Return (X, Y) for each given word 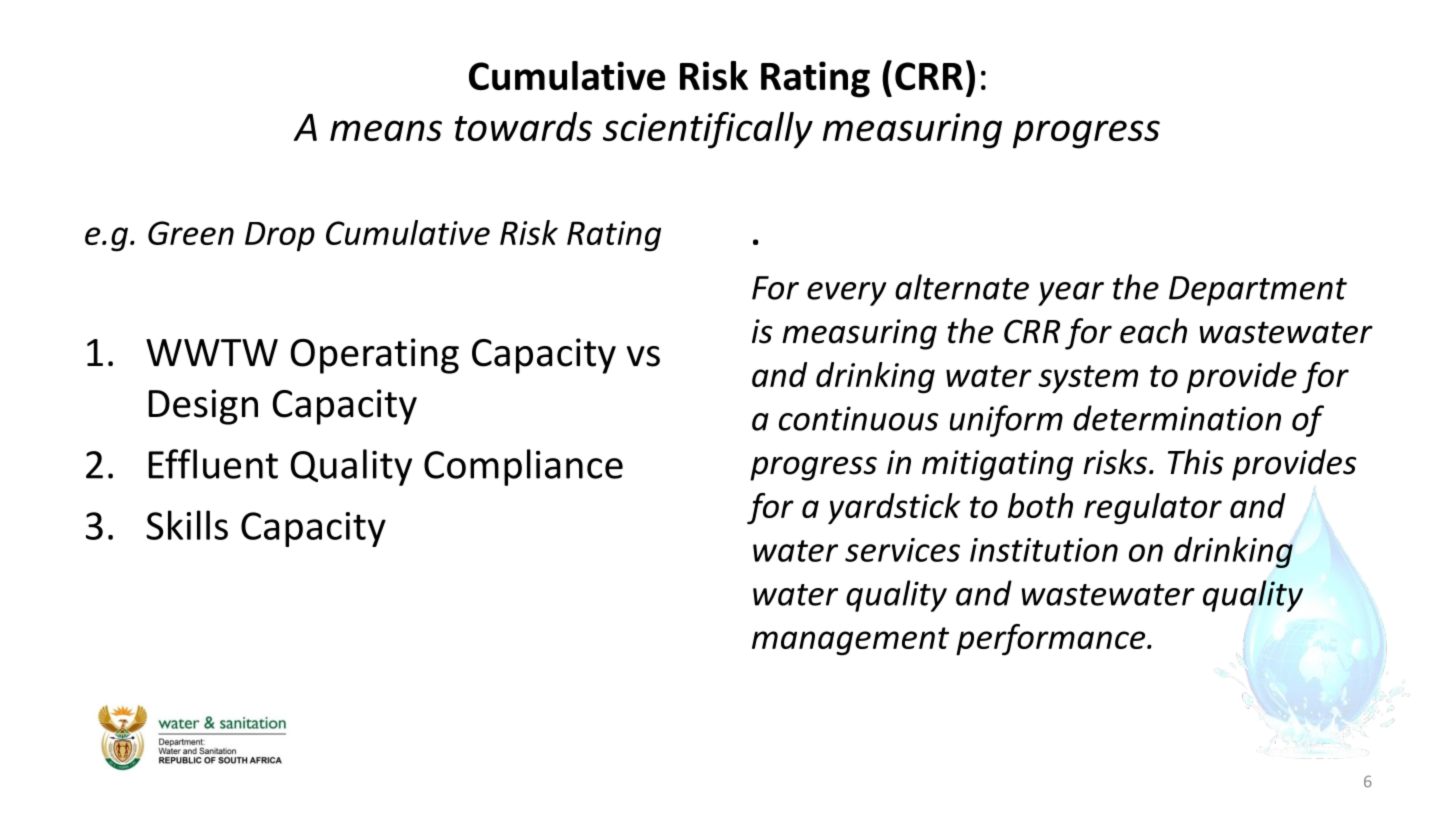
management (850, 641)
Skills (187, 525)
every (846, 294)
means (386, 130)
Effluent (213, 464)
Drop (280, 237)
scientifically (708, 130)
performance (1052, 640)
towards (523, 126)
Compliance (523, 467)
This (1196, 462)
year (1071, 294)
